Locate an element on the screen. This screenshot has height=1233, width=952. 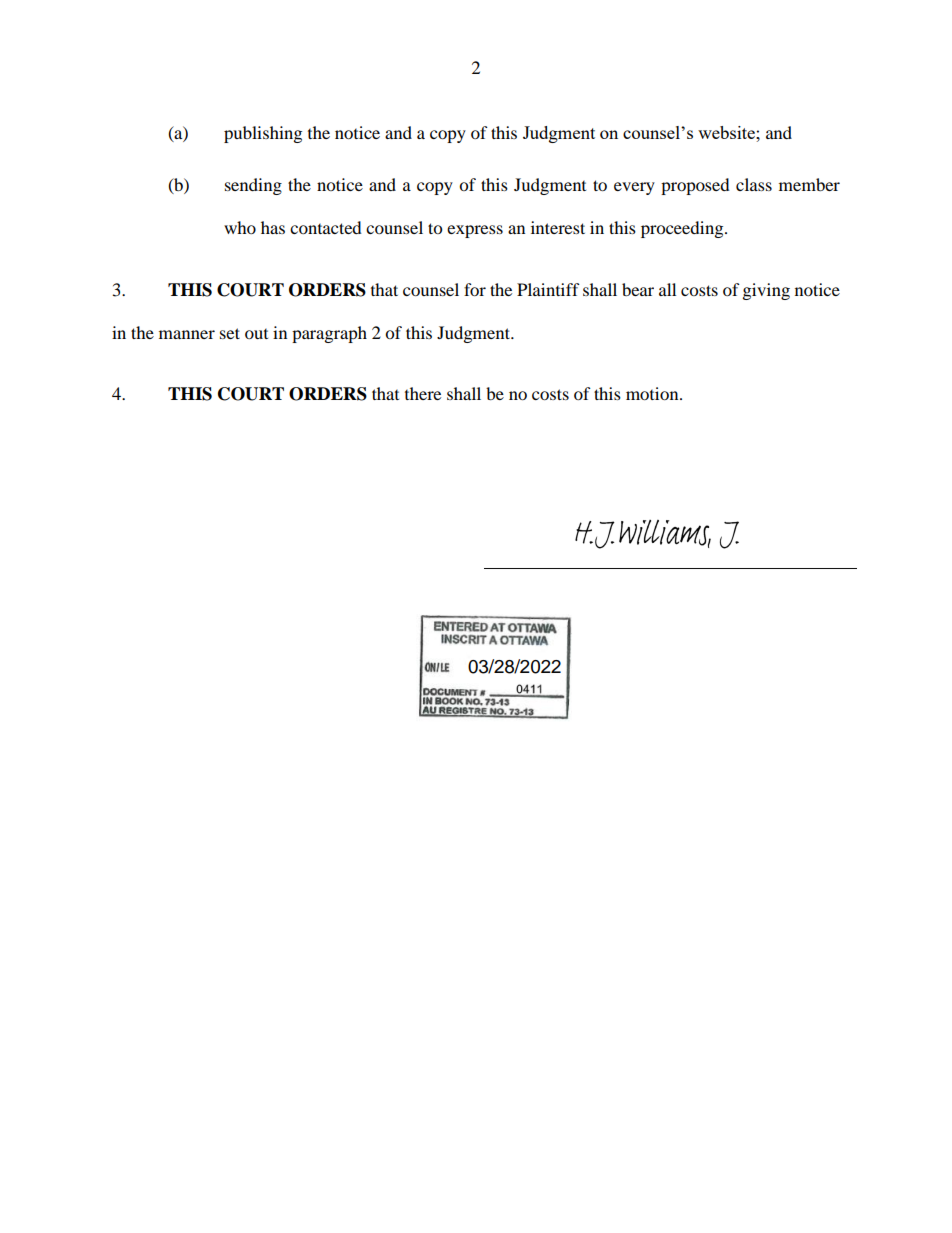
for is located at coordinates (475, 289).
